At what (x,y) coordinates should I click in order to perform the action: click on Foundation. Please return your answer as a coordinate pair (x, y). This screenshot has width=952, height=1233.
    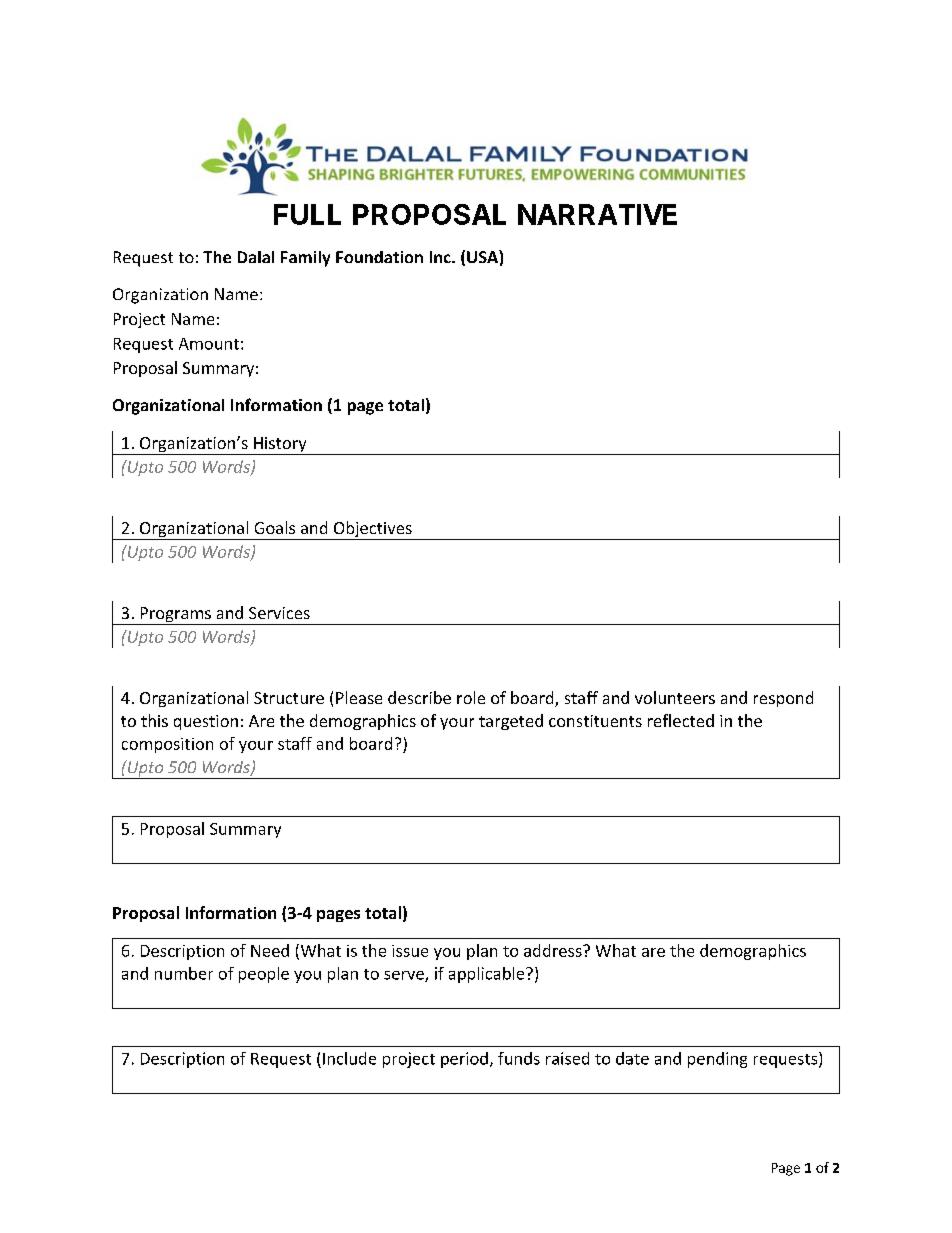
    Looking at the image, I should click on (379, 257).
